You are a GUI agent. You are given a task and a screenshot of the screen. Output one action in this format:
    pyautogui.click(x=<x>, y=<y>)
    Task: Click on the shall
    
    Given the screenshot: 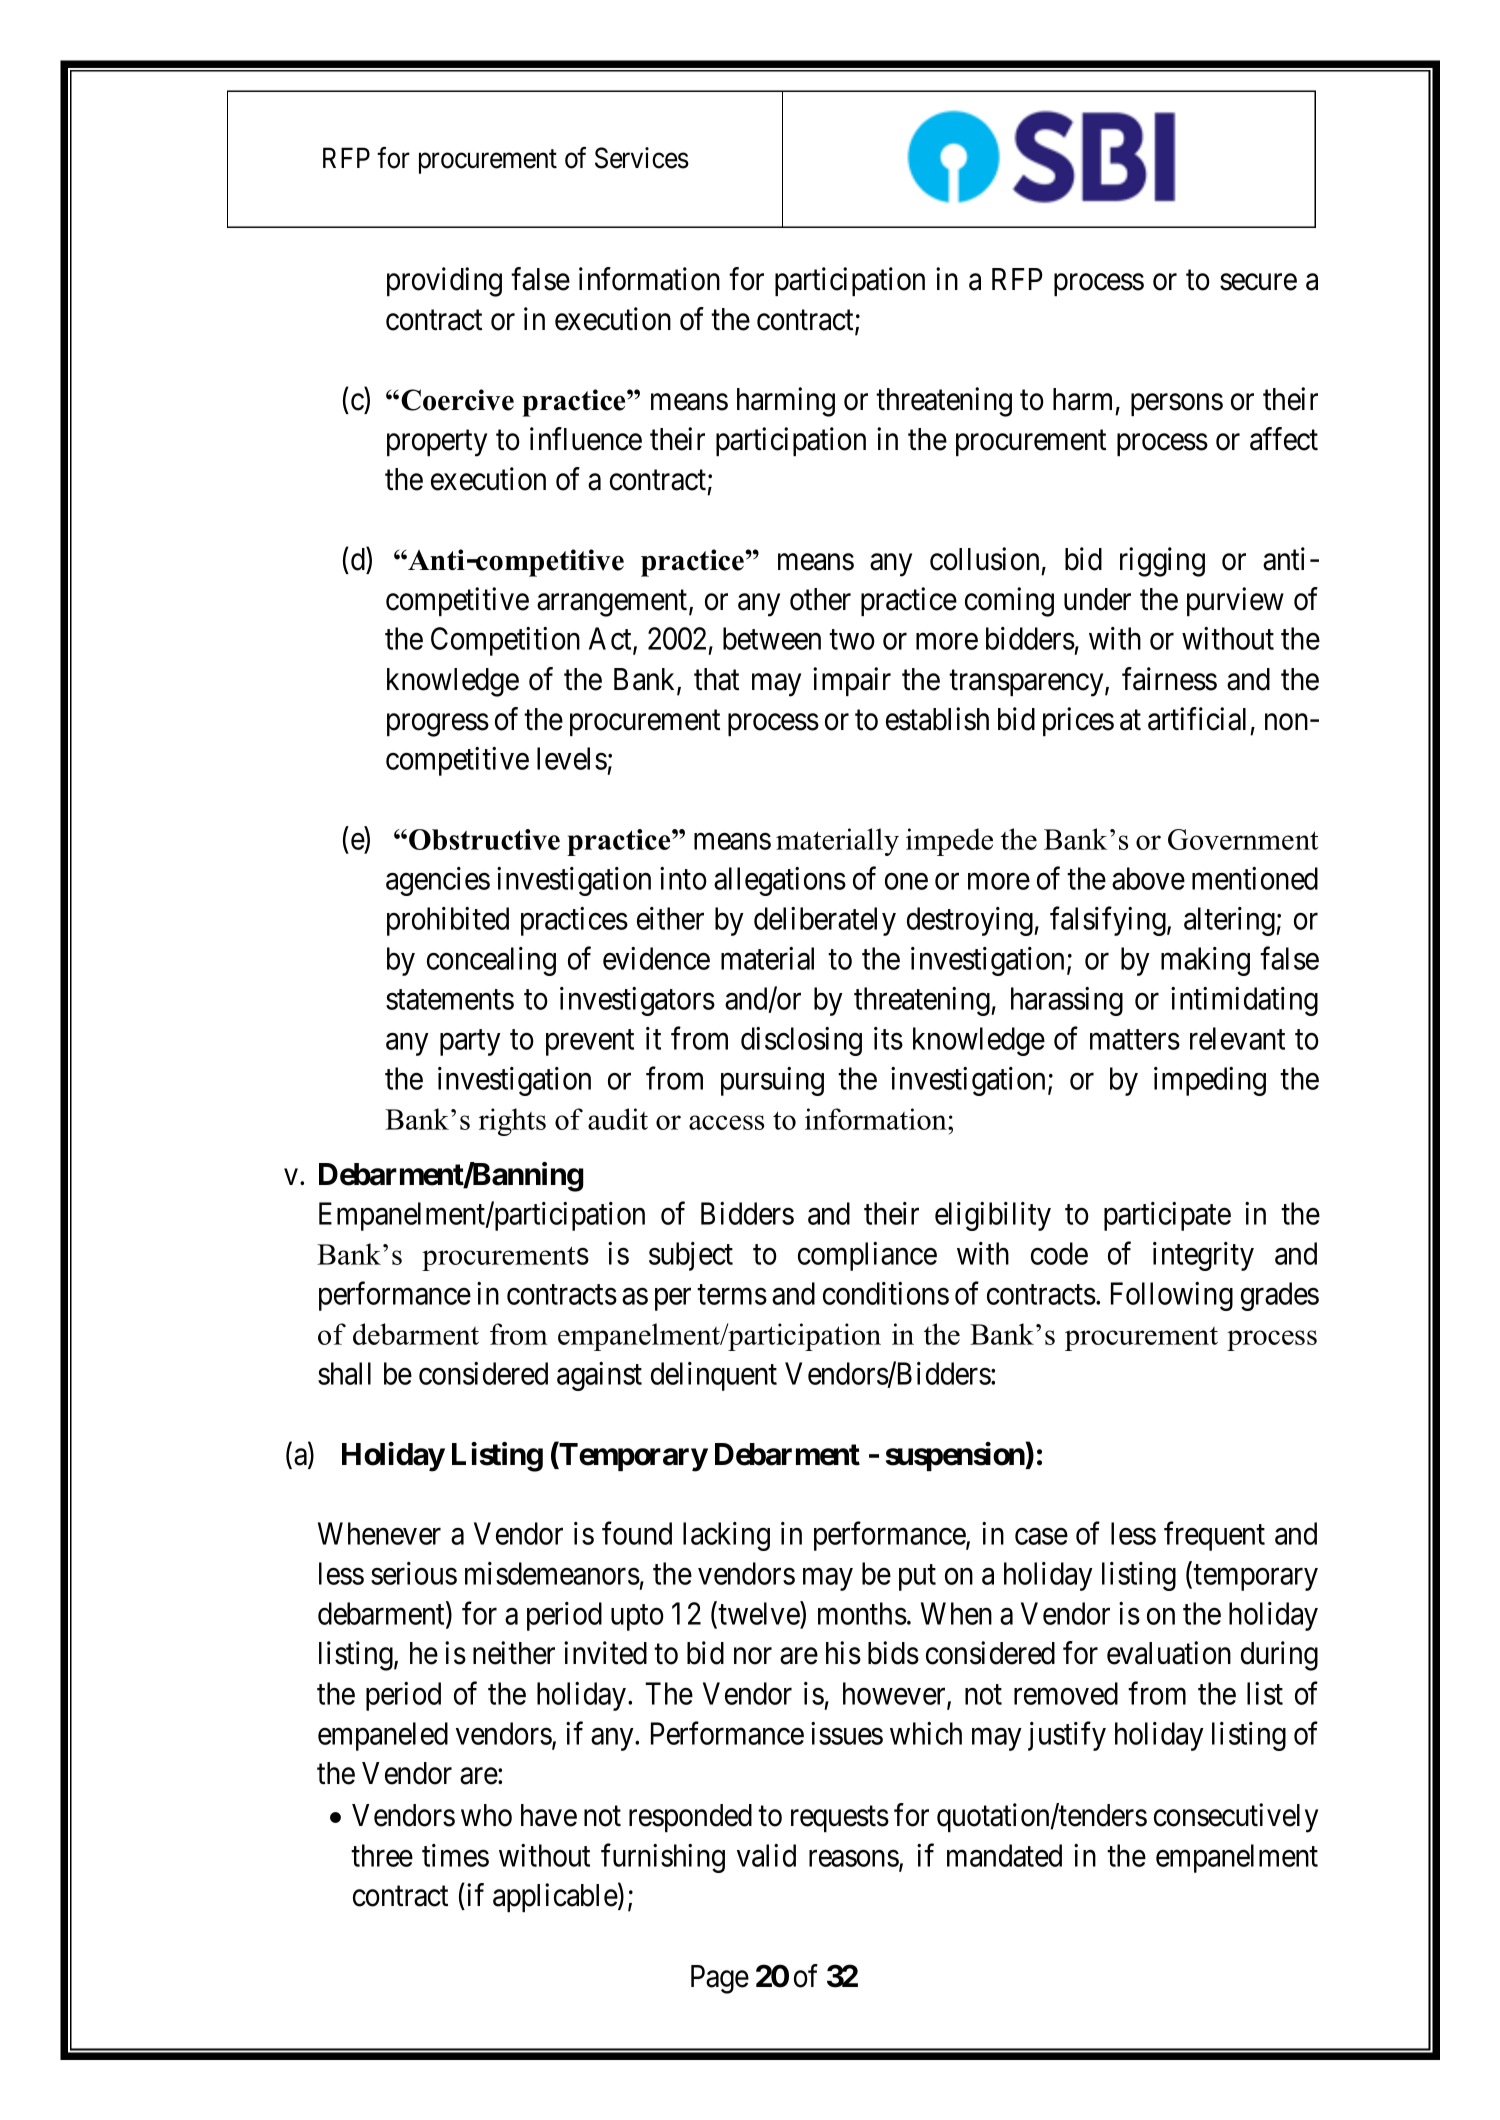 What is the action you would take?
    pyautogui.click(x=344, y=1373)
